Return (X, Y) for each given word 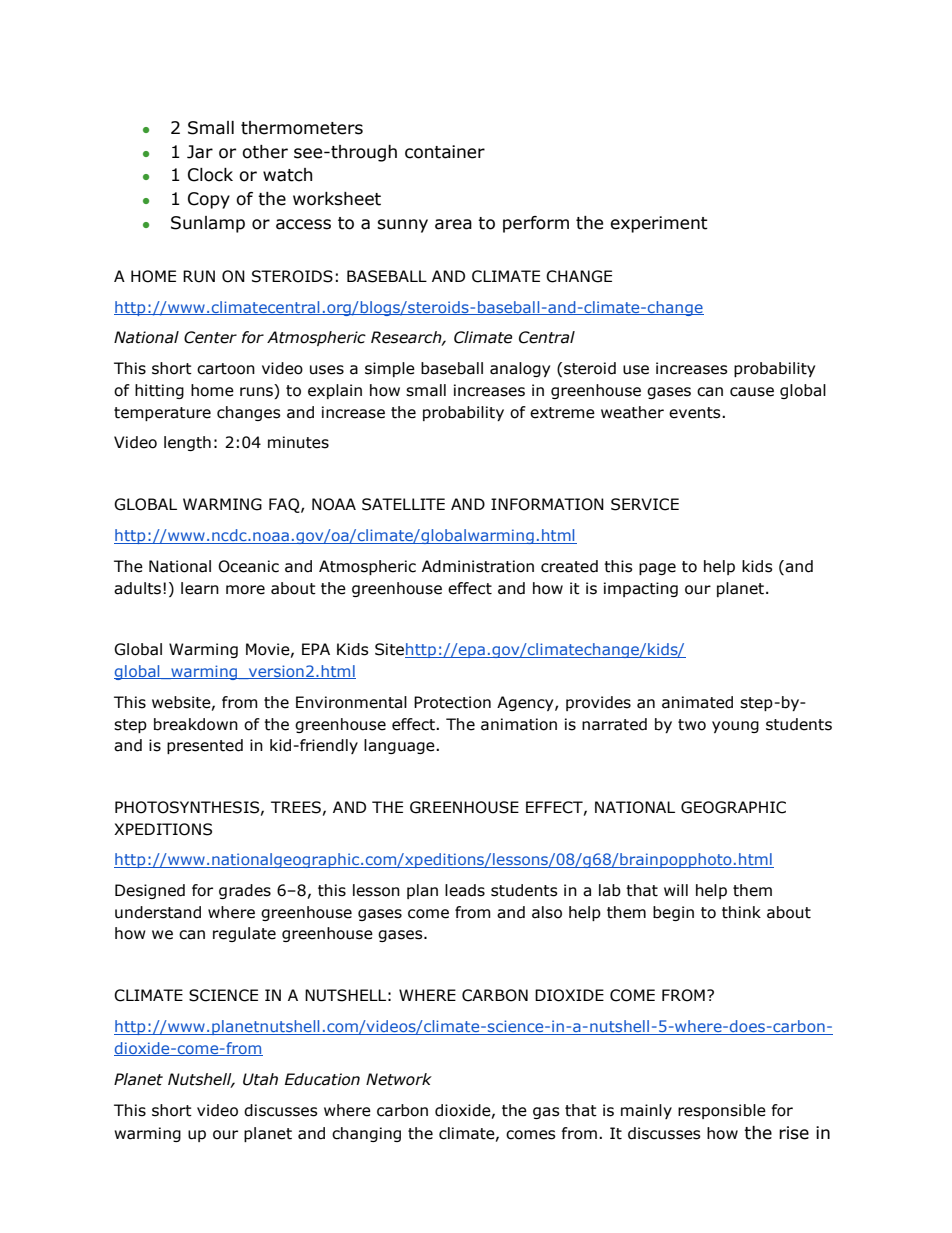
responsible (722, 1111)
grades (245, 891)
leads (465, 890)
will (676, 890)
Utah (260, 1079)
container (445, 152)
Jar (200, 152)
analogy (520, 369)
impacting (641, 589)
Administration (478, 566)
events (696, 413)
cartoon (226, 369)
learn (200, 588)
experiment (659, 224)
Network (399, 1079)
